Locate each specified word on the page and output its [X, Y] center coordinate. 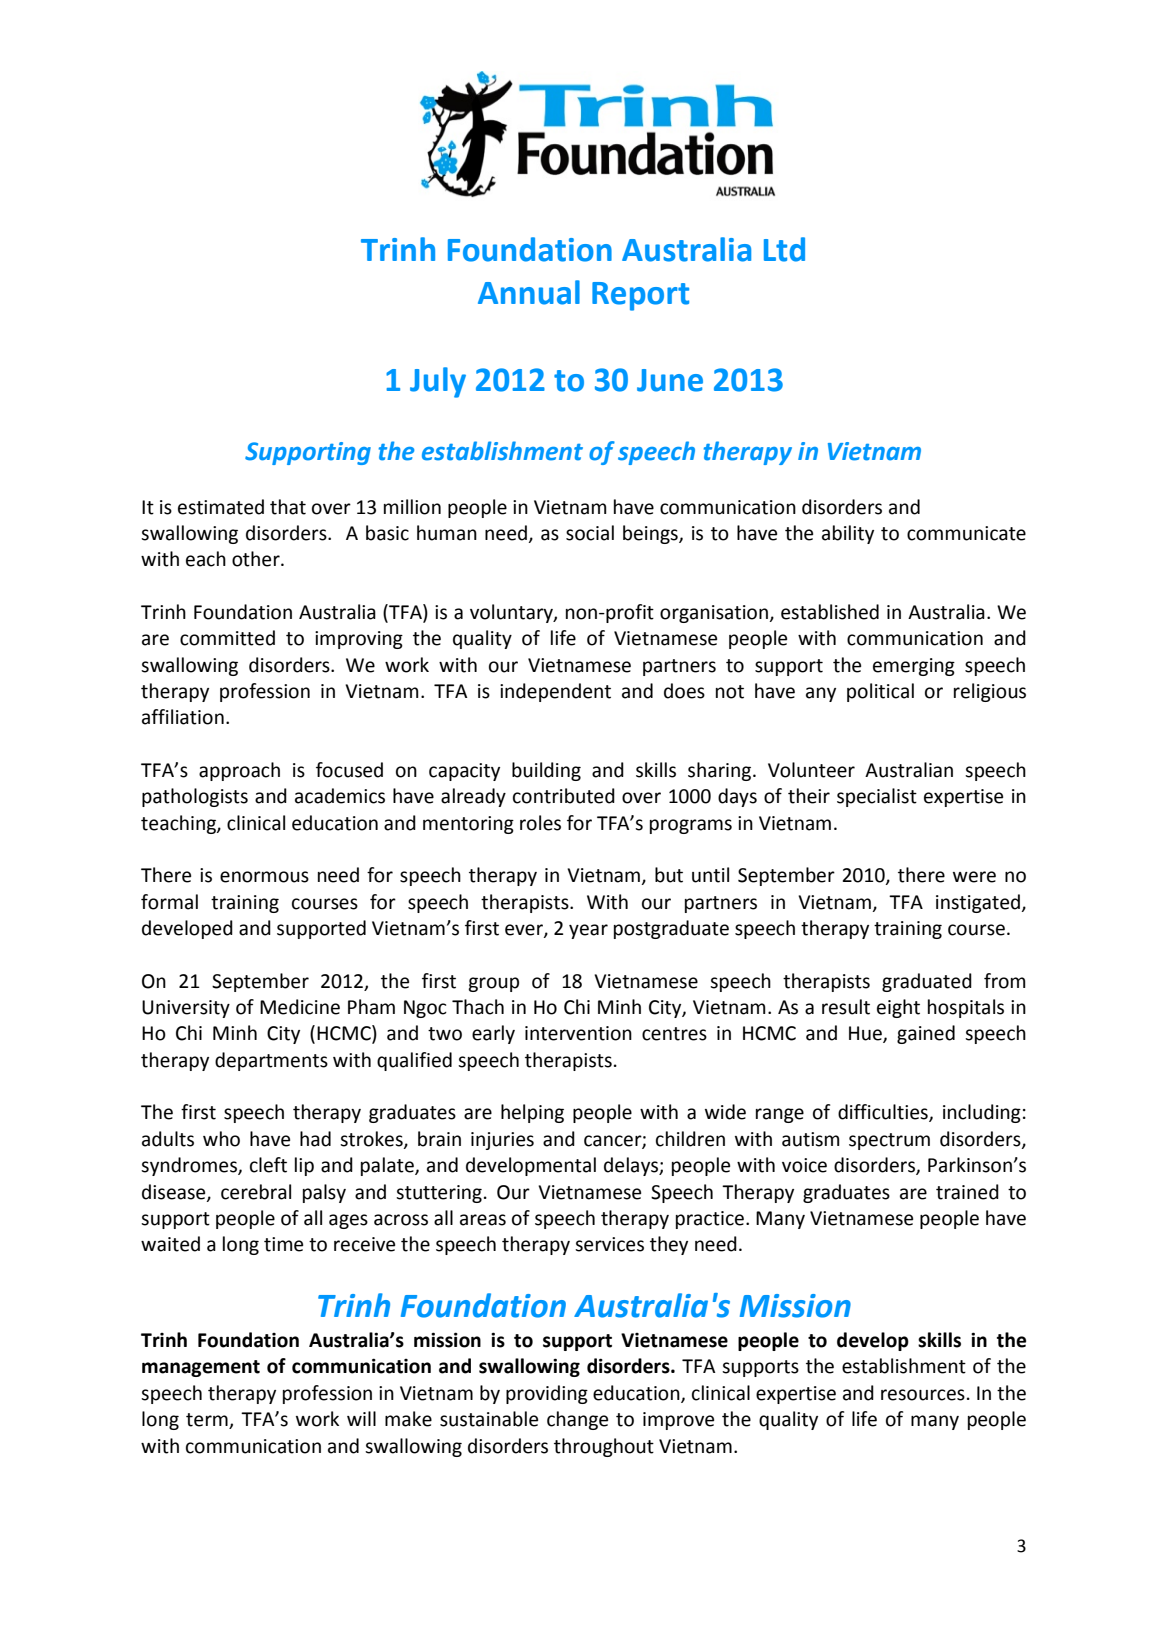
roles [540, 823]
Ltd [784, 249]
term [208, 1421]
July [438, 382]
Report [640, 296]
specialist [877, 797]
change [577, 1420]
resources [923, 1395]
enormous [264, 877]
